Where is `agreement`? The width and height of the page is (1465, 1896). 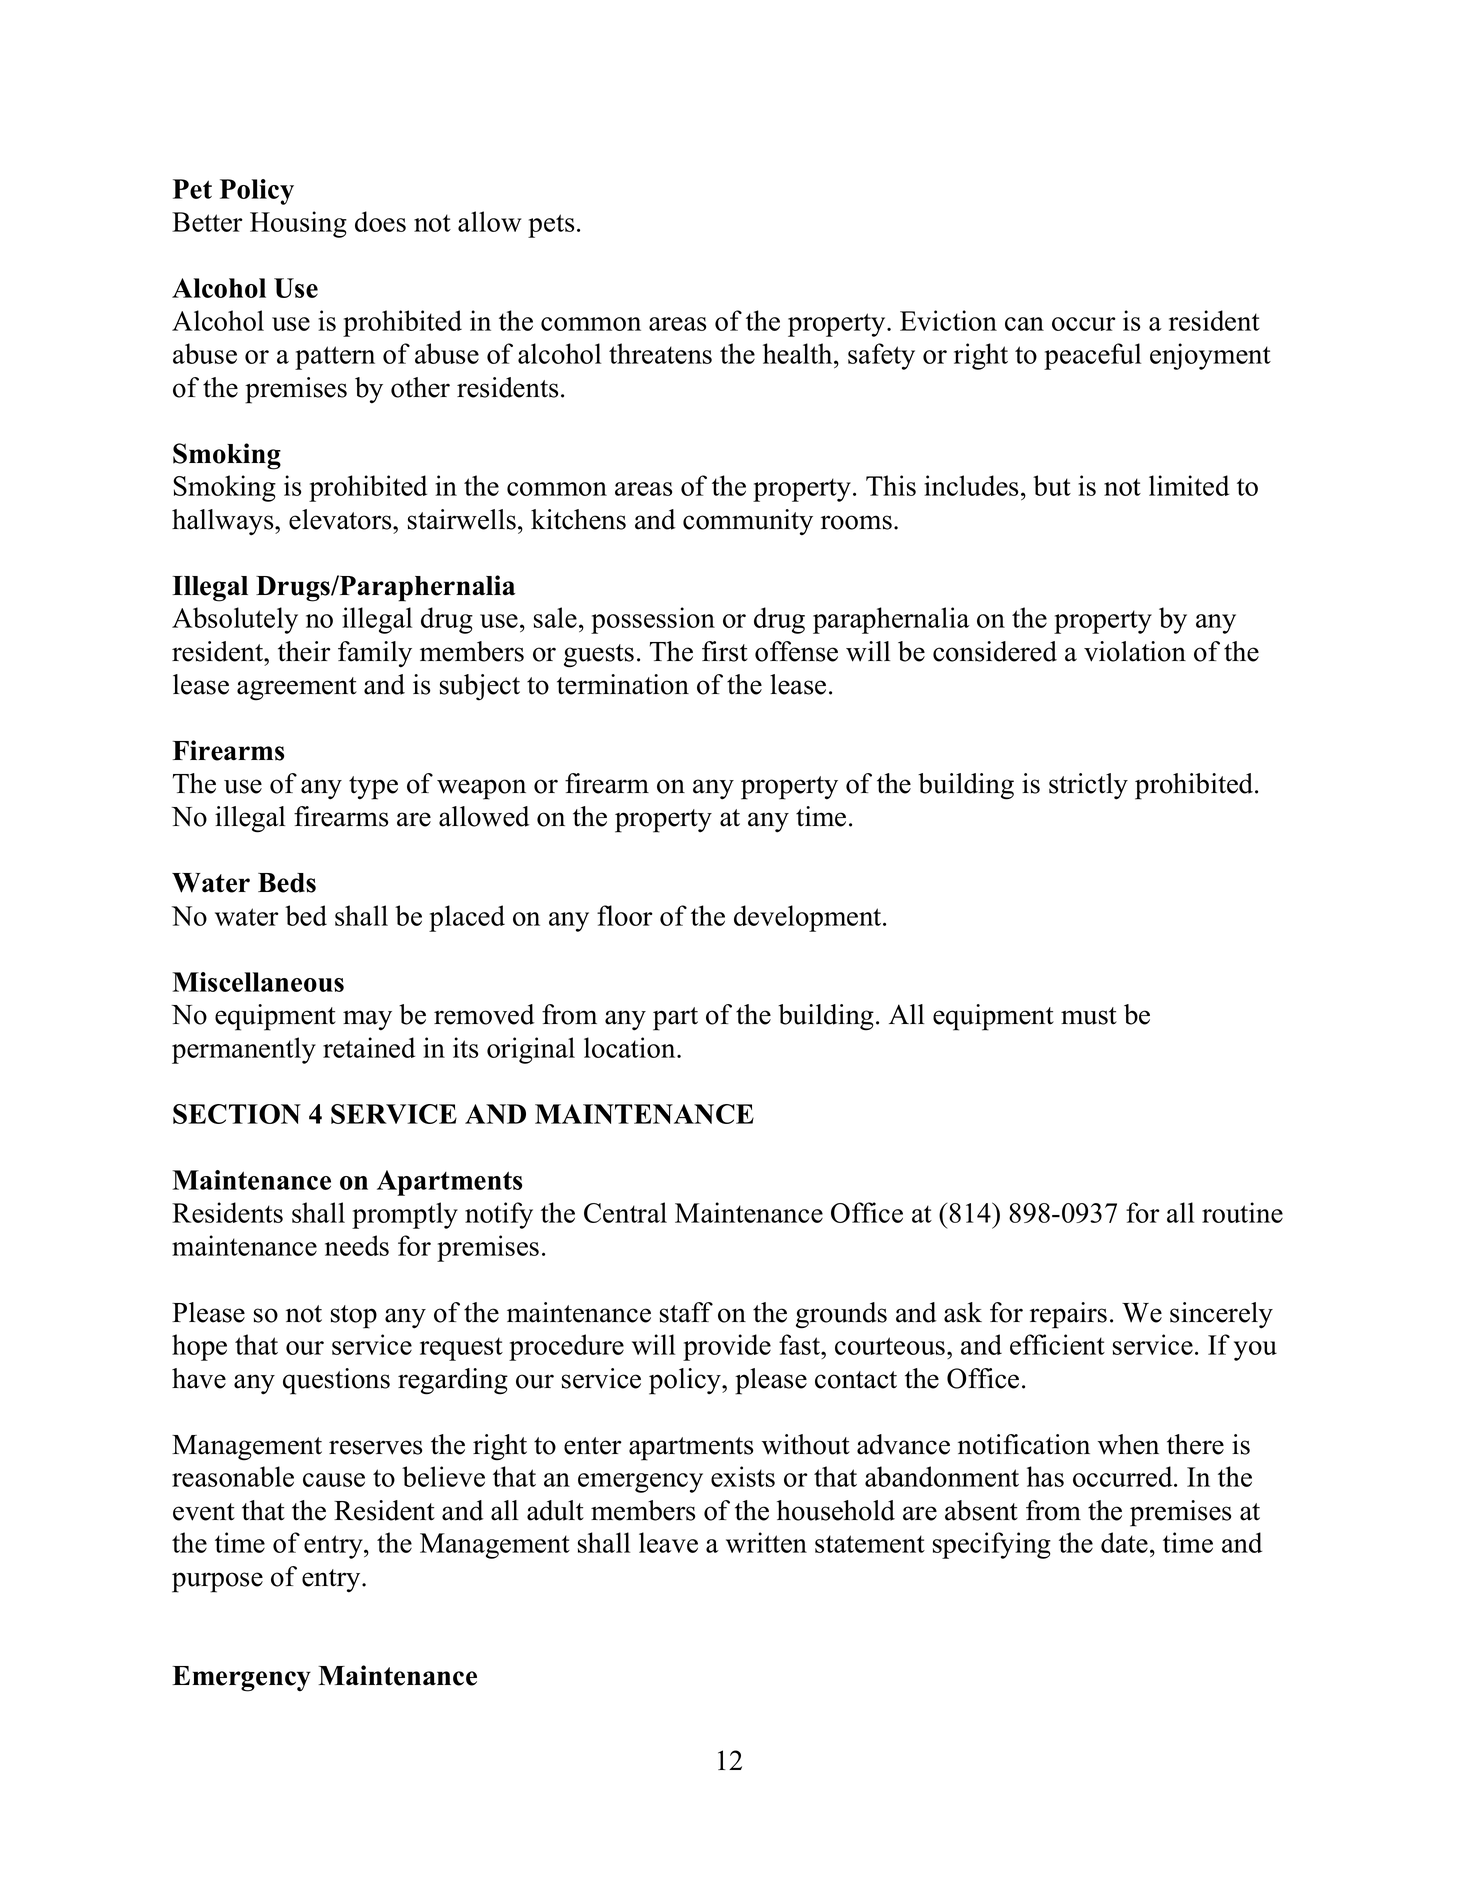 agreement is located at coordinates (297, 689).
